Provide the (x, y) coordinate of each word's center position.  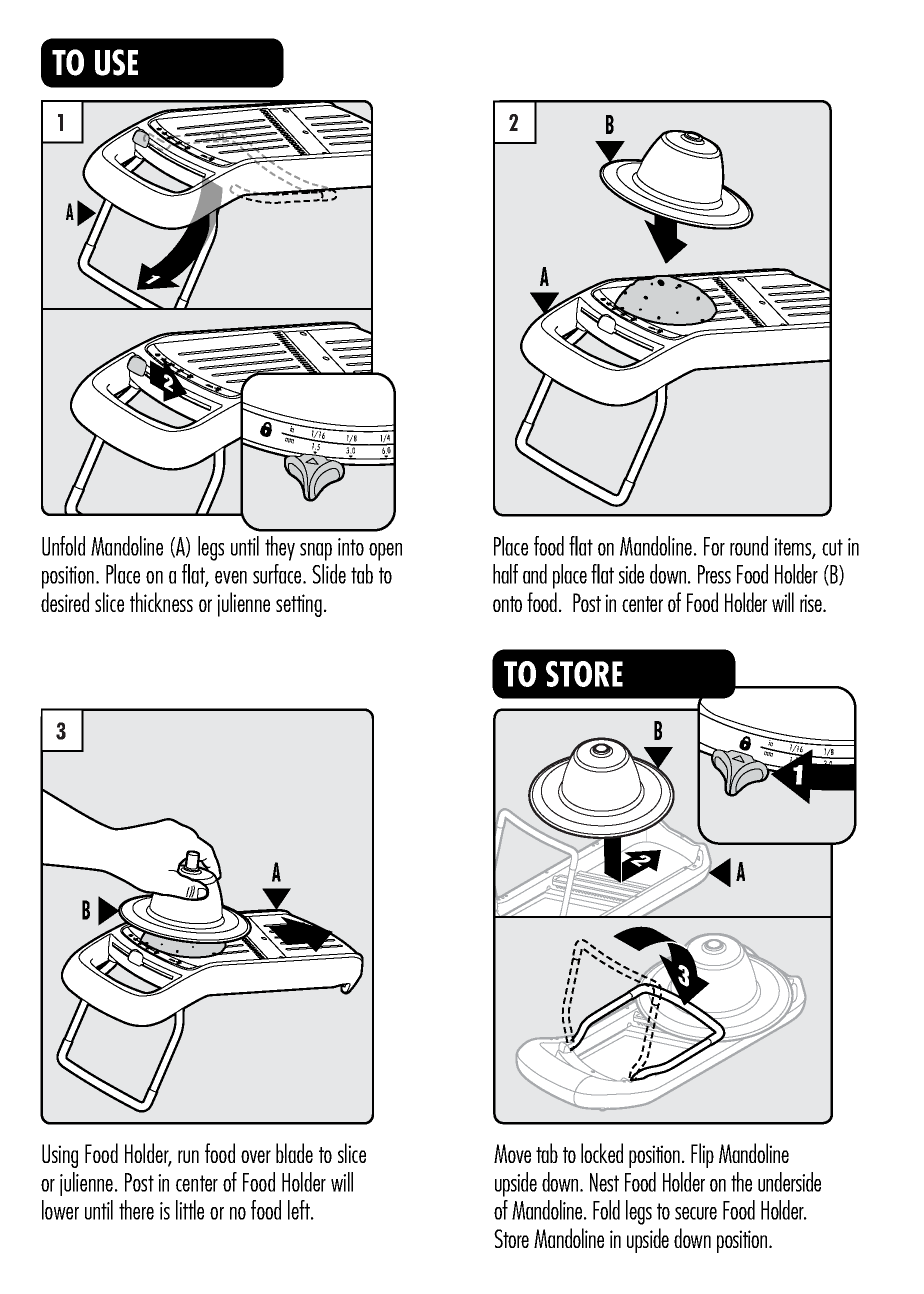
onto (507, 604)
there (136, 1210)
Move (512, 1153)
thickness (161, 602)
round (749, 546)
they (280, 548)
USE (116, 62)
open (385, 552)
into (351, 547)
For (714, 546)
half (505, 574)
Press (714, 574)
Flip (702, 1155)
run (188, 1156)
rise (812, 603)
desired (65, 602)
